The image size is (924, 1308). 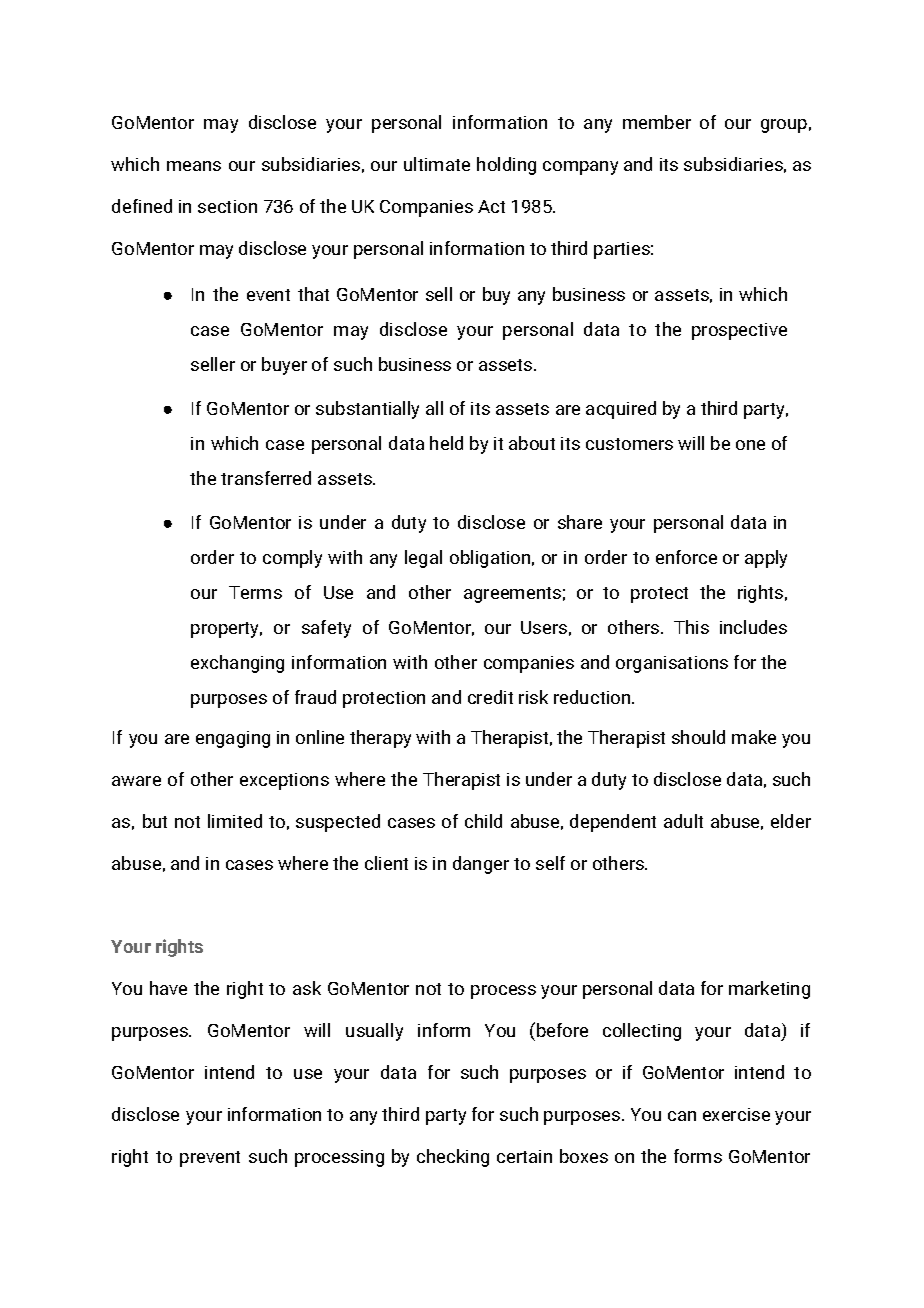 I want to click on means, so click(x=194, y=166).
